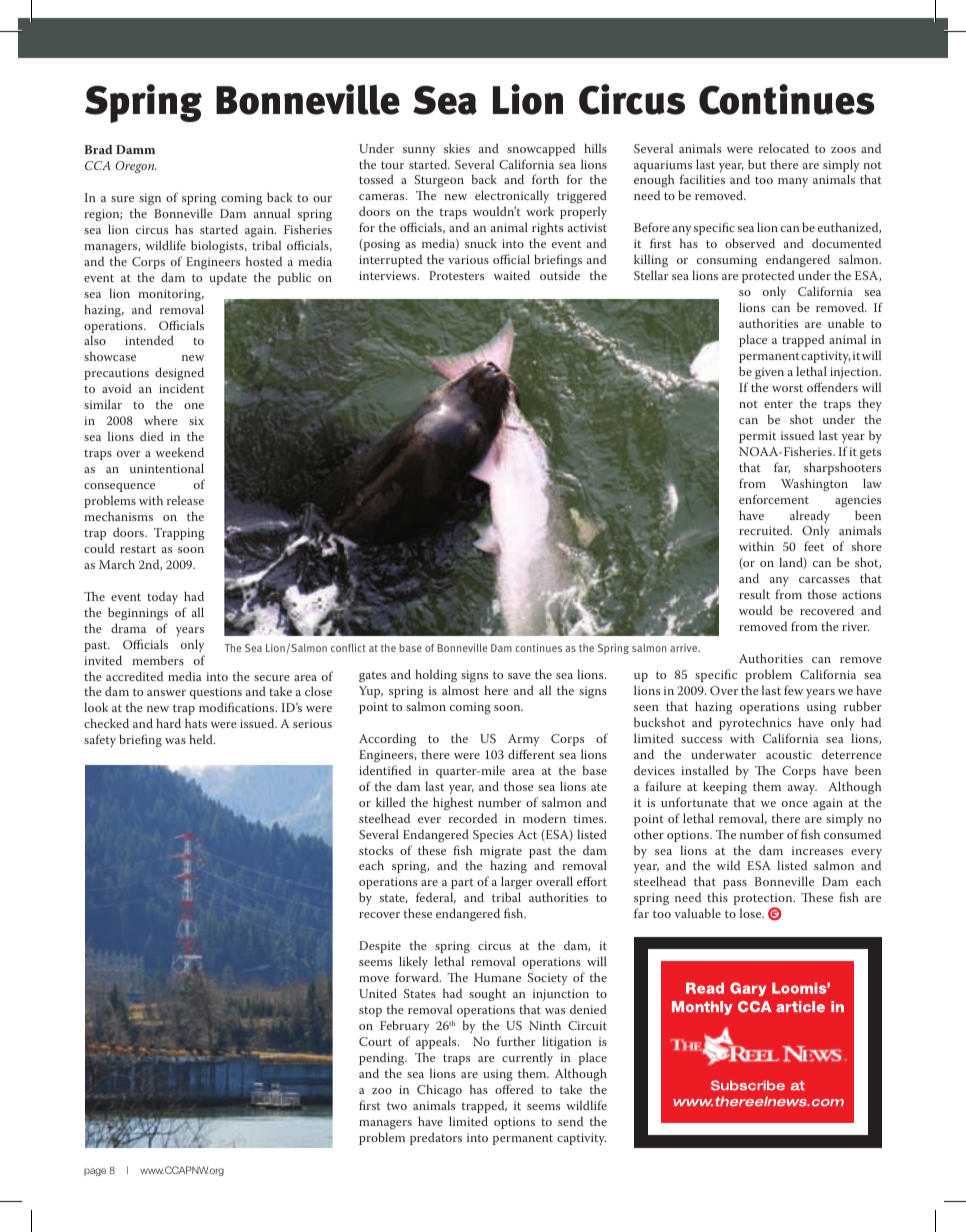  I want to click on members, so click(158, 660).
